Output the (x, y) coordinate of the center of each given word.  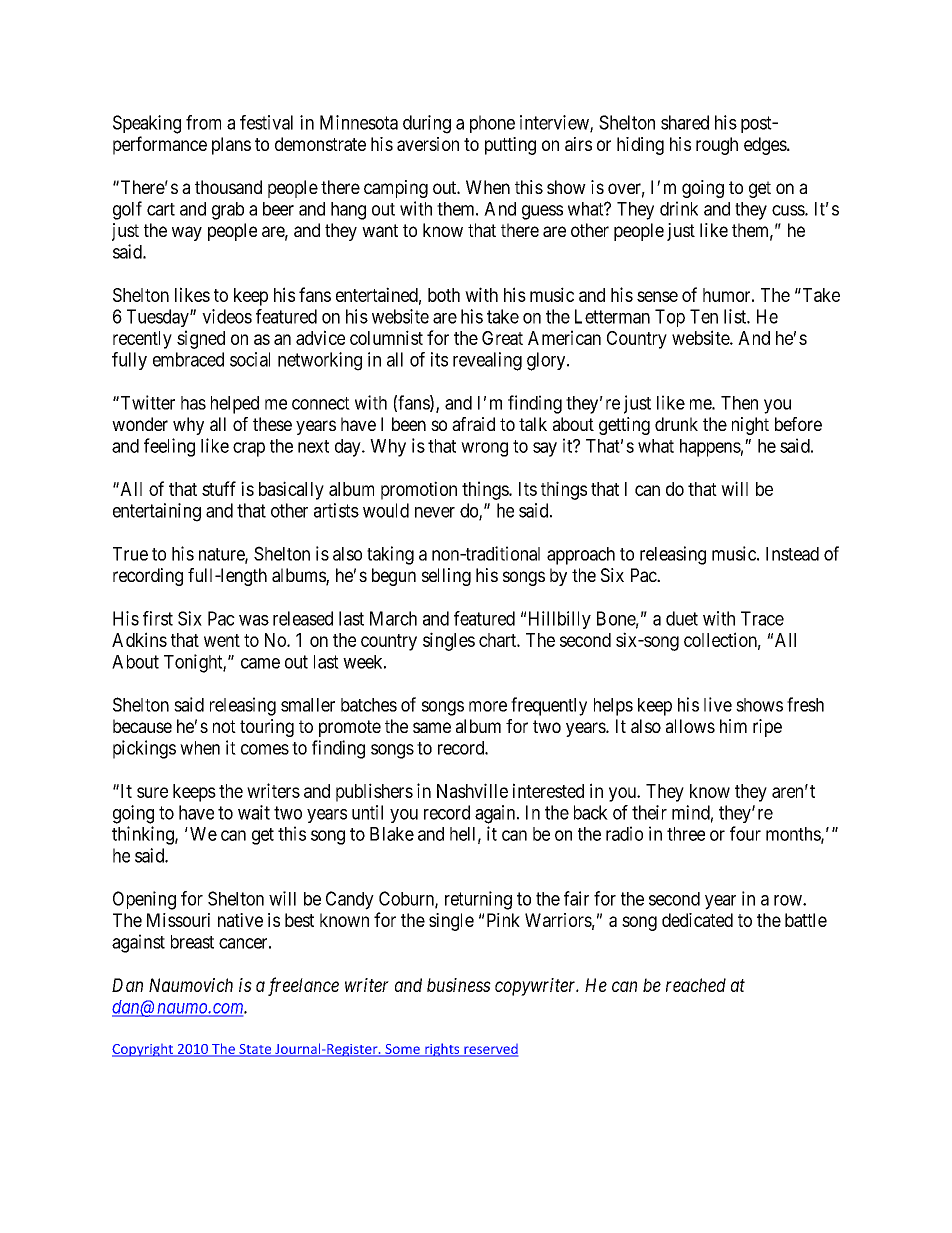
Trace (762, 618)
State (255, 1050)
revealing (487, 361)
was (254, 620)
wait (254, 812)
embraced (188, 359)
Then (739, 403)
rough (717, 146)
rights (442, 1050)
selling (446, 577)
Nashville (472, 790)
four (745, 833)
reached (696, 985)
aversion (428, 144)
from (203, 122)
